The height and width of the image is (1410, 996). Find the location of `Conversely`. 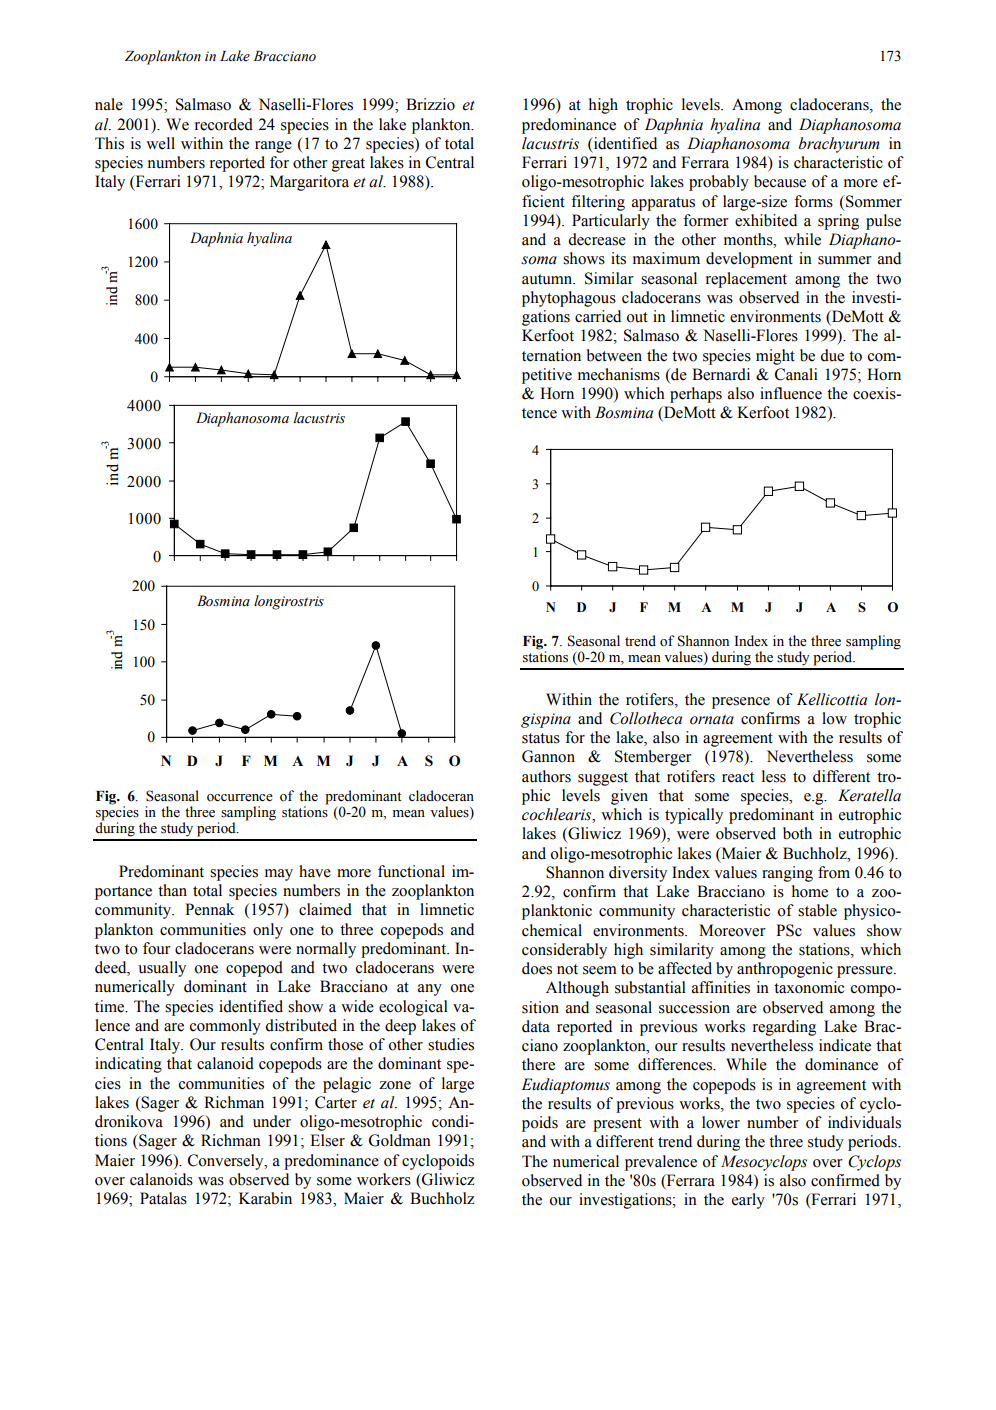

Conversely is located at coordinates (227, 1162).
